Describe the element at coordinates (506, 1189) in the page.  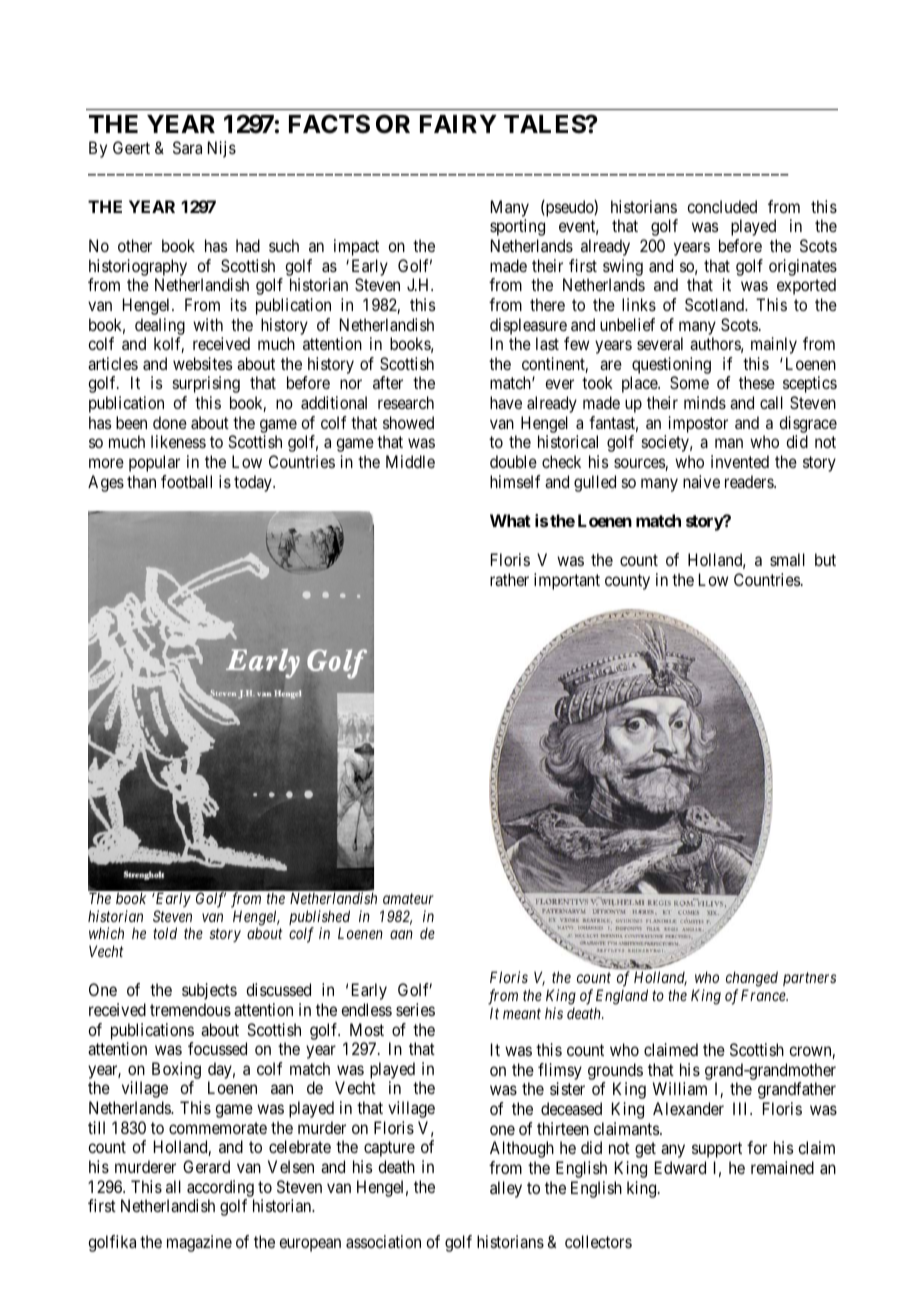
I see `alley` at that location.
